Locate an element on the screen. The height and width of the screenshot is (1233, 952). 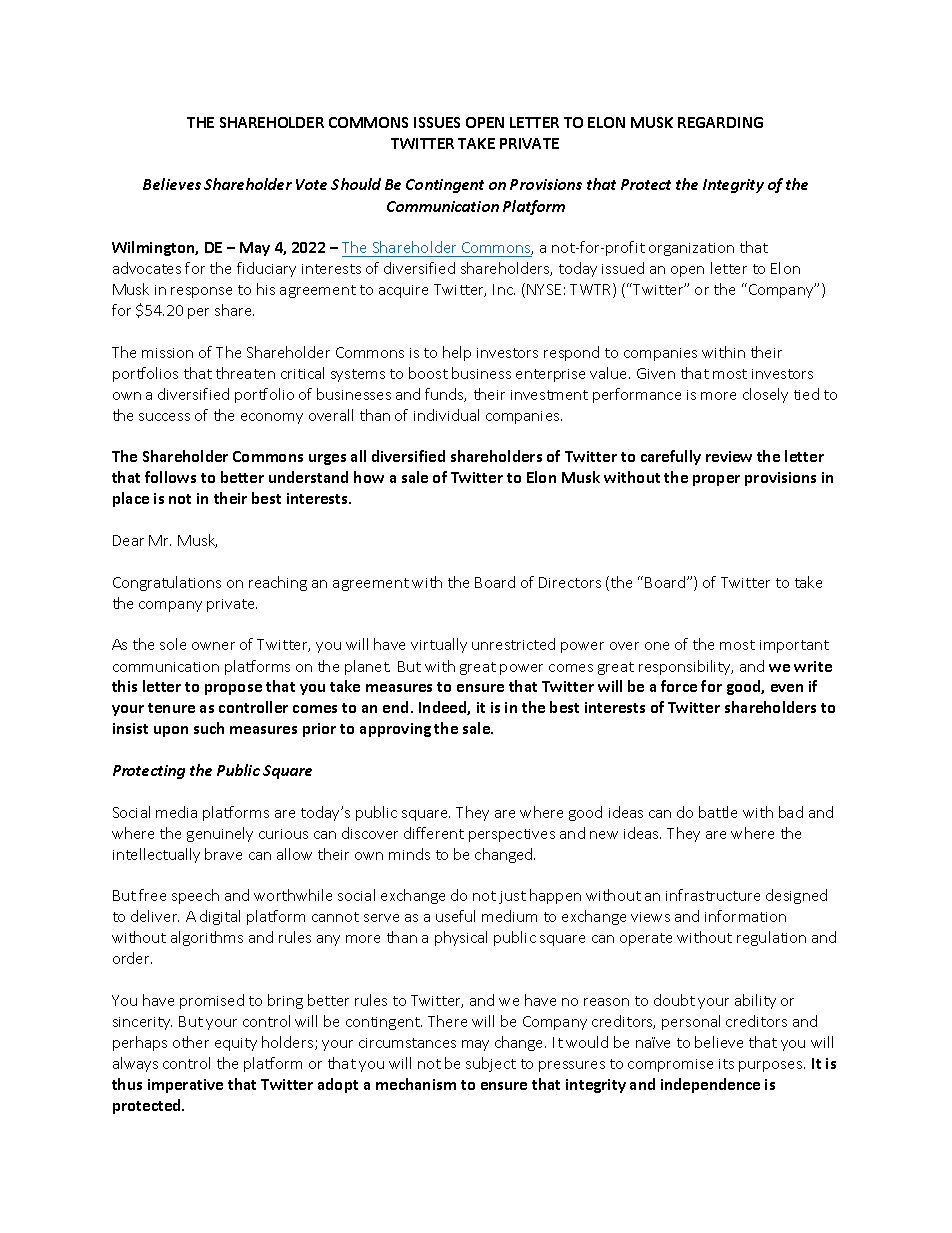
different is located at coordinates (434, 833).
